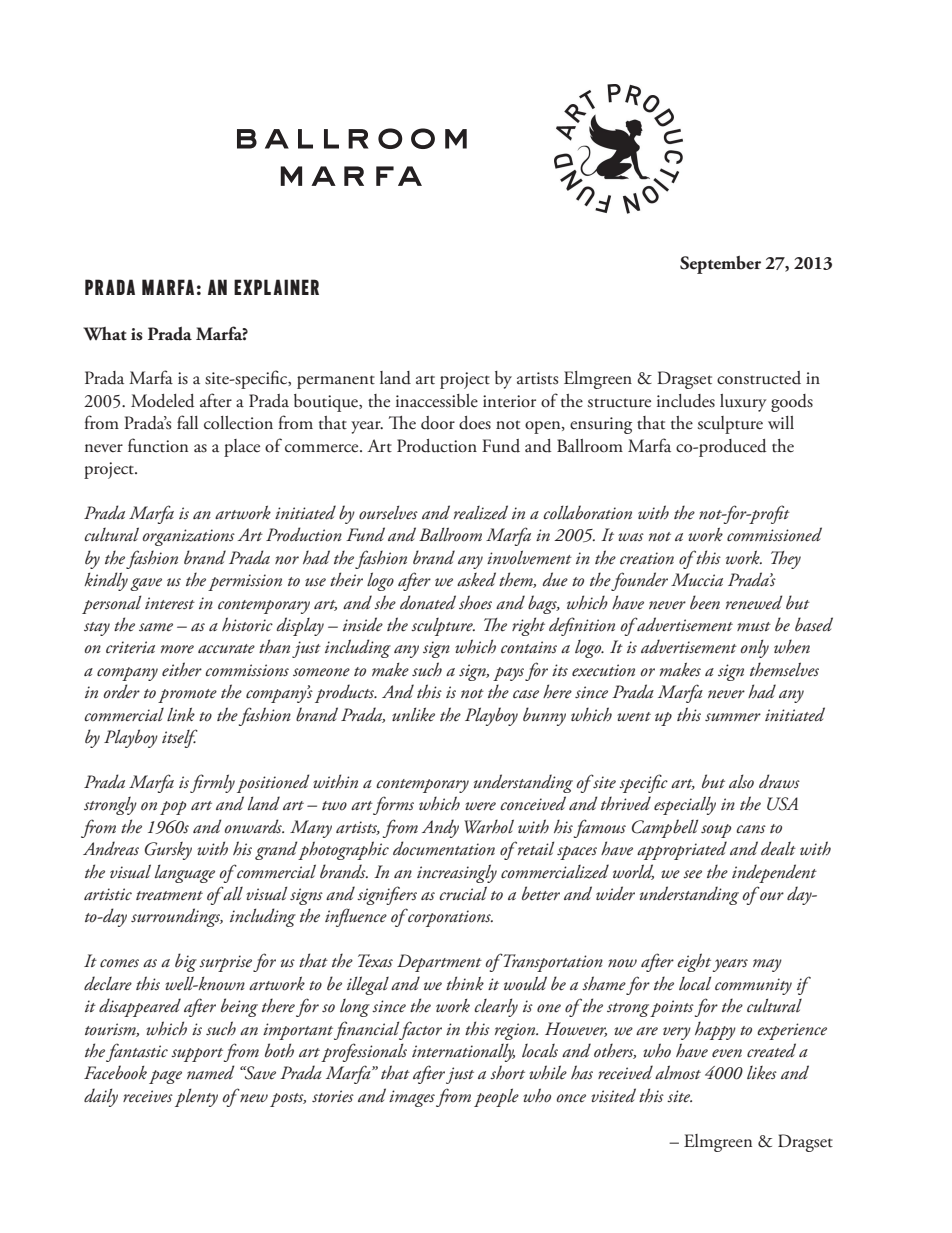 This screenshot has width=952, height=1233. Describe the element at coordinates (276, 287) in the screenshot. I see `Explainer` at that location.
